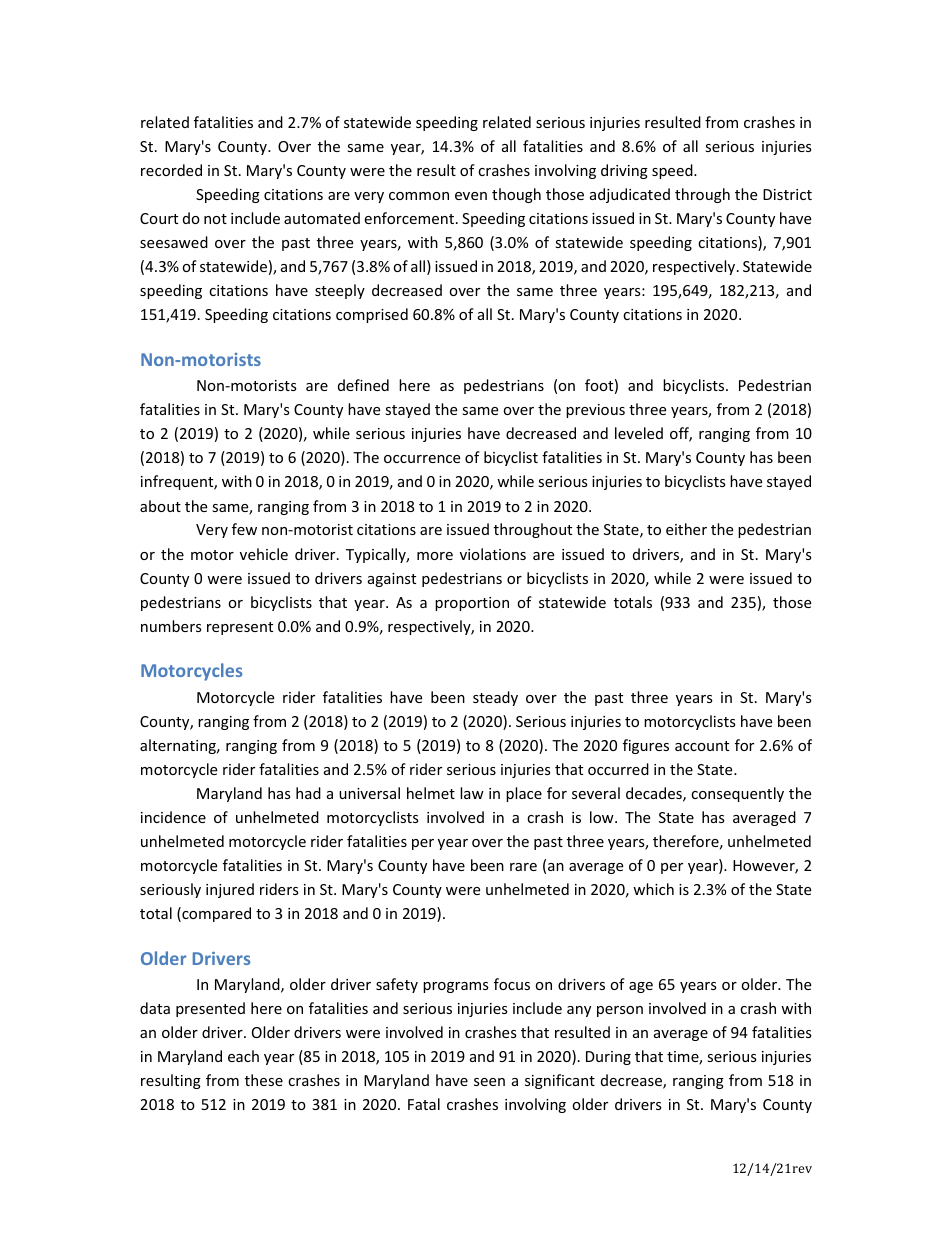 The height and width of the screenshot is (1233, 952). Describe the element at coordinates (787, 194) in the screenshot. I see `District` at that location.
